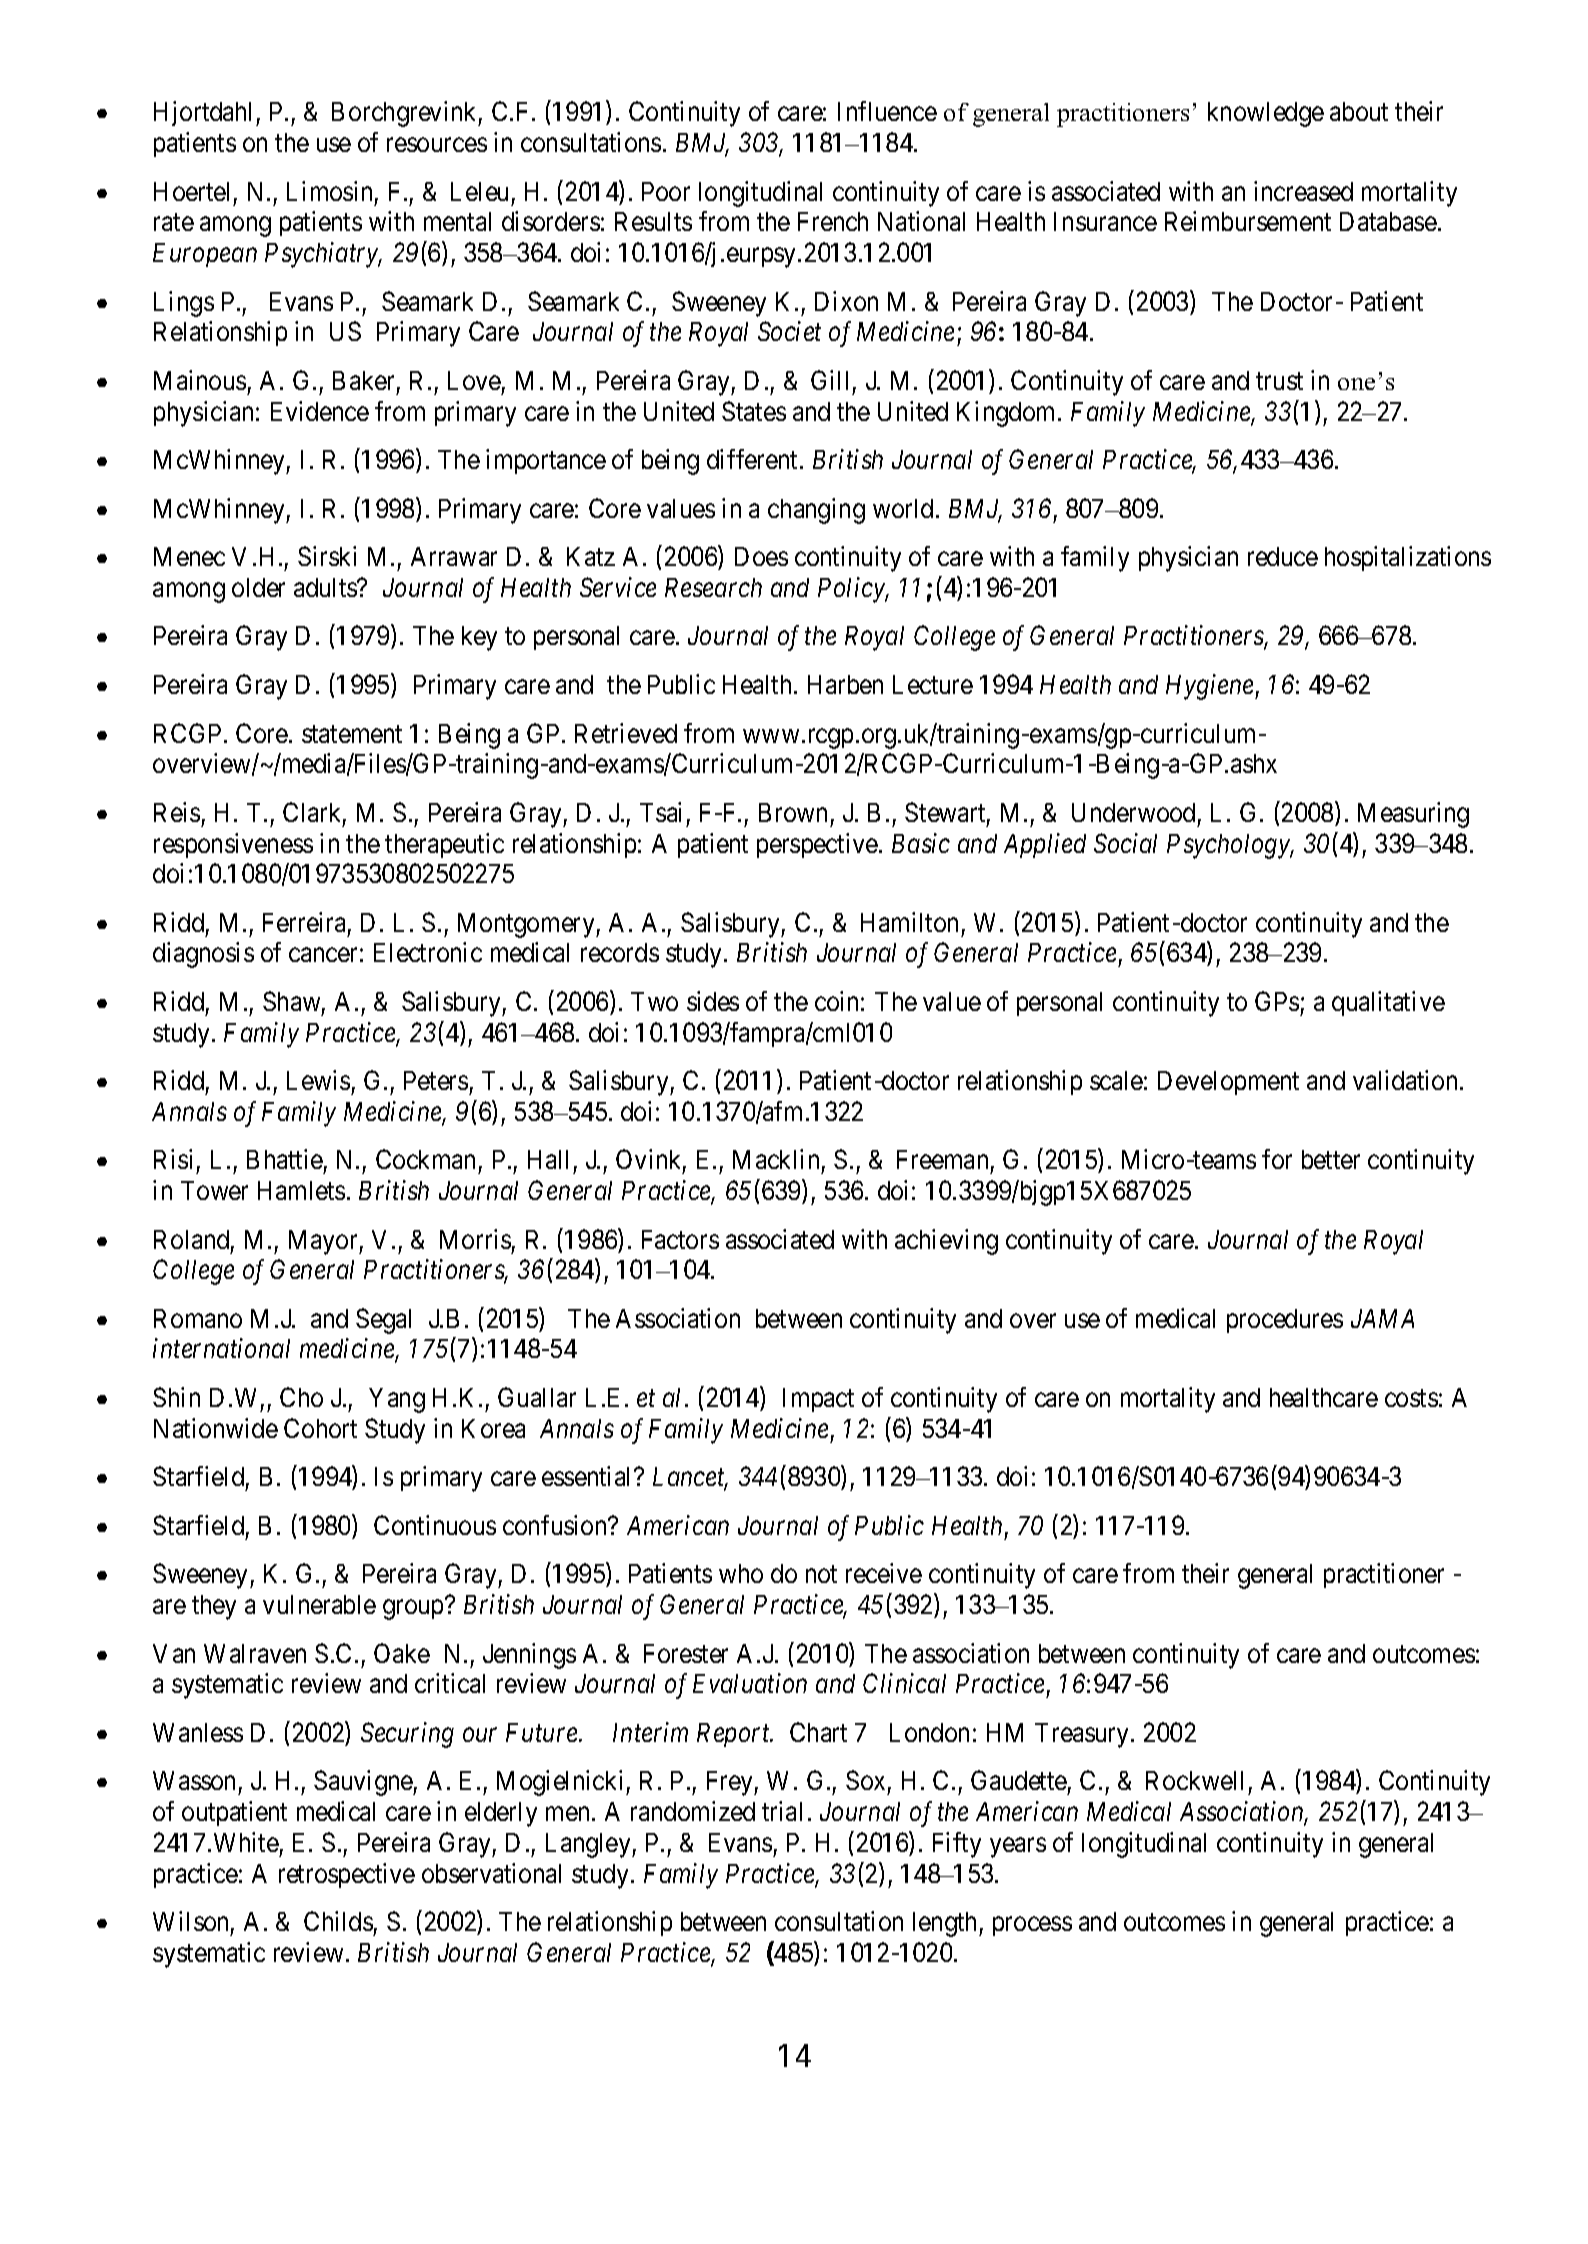 The image size is (1588, 2244). What do you see at coordinates (1285, 1321) in the screenshot?
I see `procedures` at bounding box center [1285, 1321].
